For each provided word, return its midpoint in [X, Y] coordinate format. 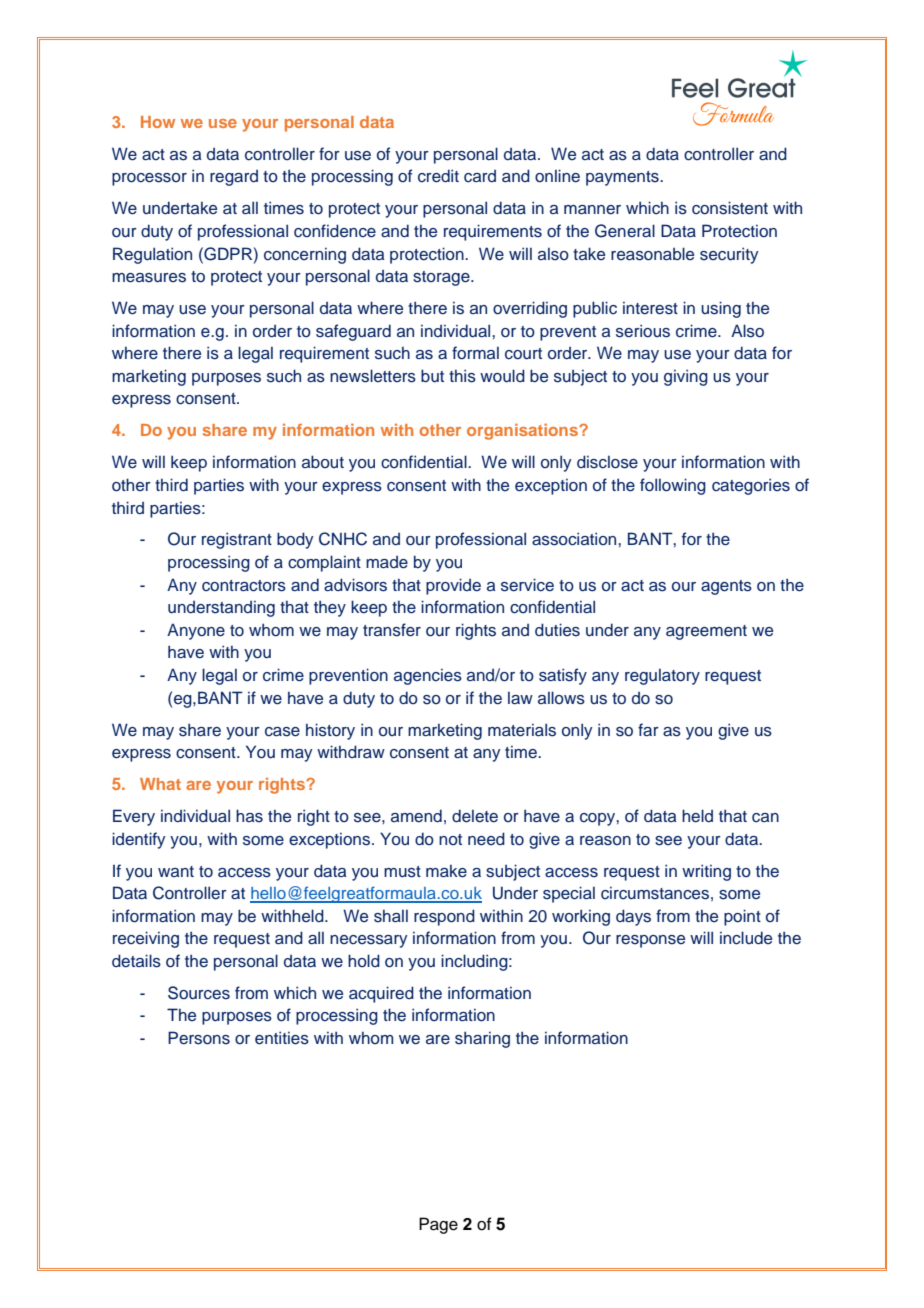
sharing [482, 1039]
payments [623, 178]
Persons [199, 1038]
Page [438, 1225]
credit [438, 176]
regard [234, 178]
